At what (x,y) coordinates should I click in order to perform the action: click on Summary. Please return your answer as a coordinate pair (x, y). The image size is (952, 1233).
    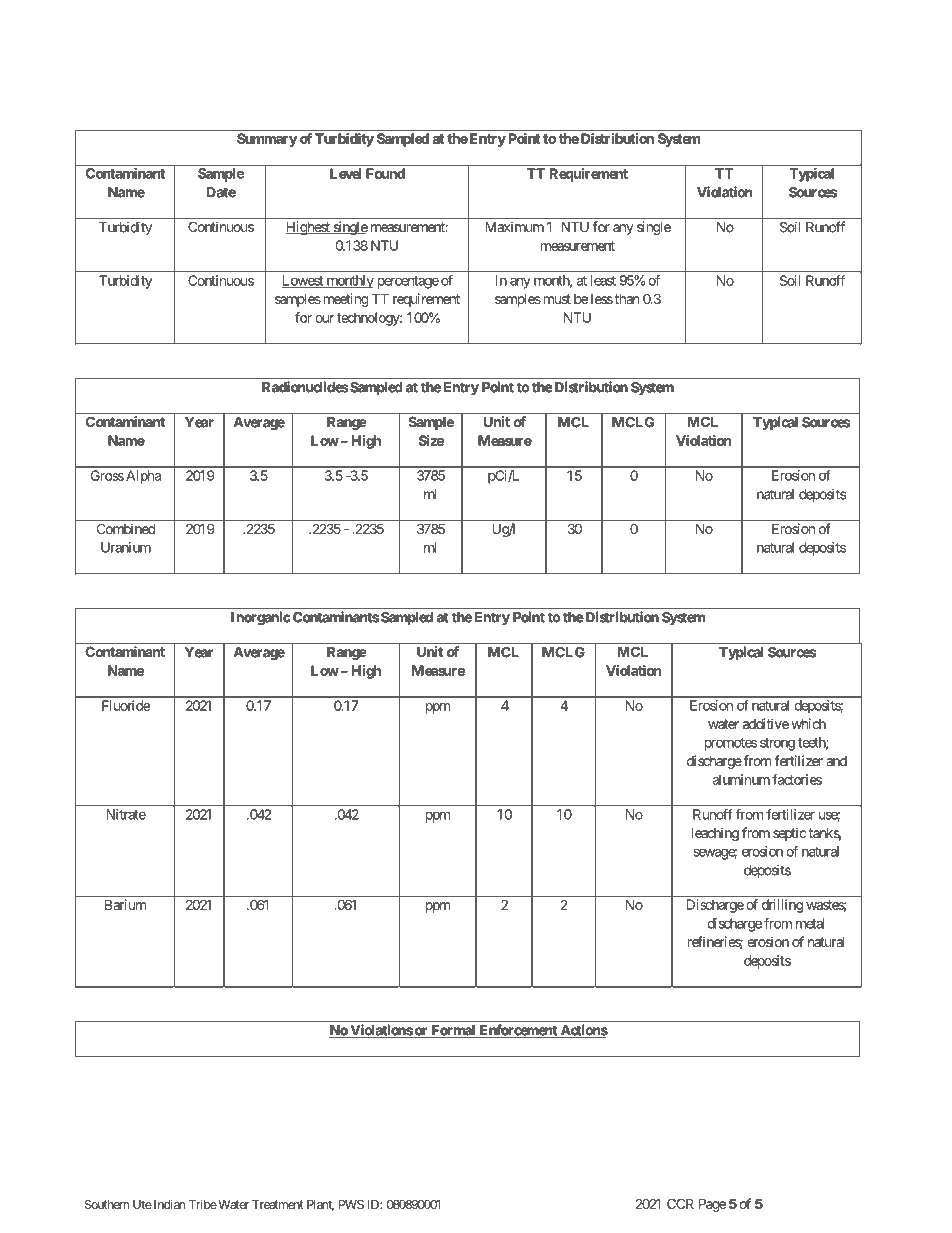
    Looking at the image, I should click on (267, 140).
